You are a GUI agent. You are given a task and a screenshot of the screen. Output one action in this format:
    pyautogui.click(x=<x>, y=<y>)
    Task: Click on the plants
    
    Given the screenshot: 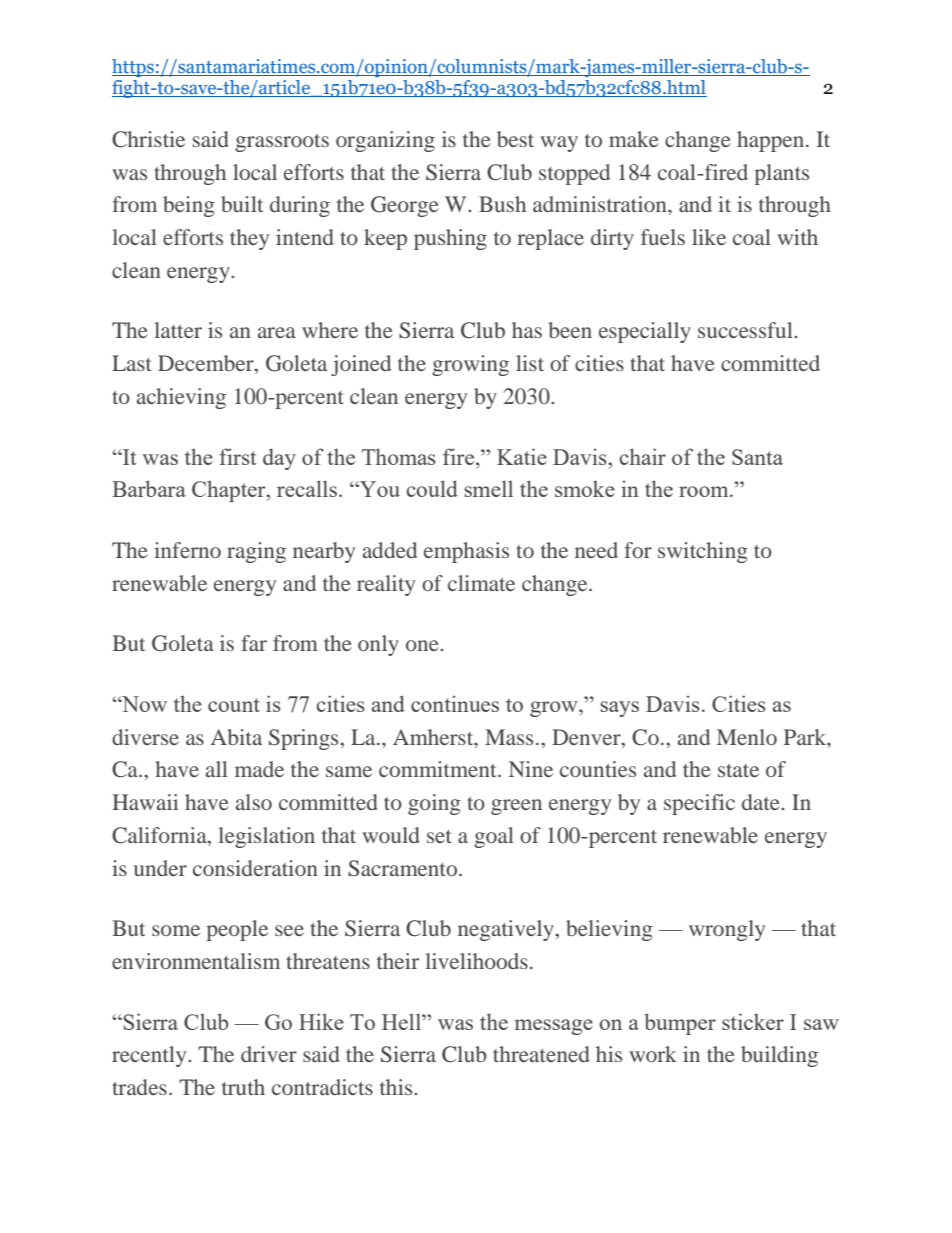 What is the action you would take?
    pyautogui.click(x=782, y=174)
